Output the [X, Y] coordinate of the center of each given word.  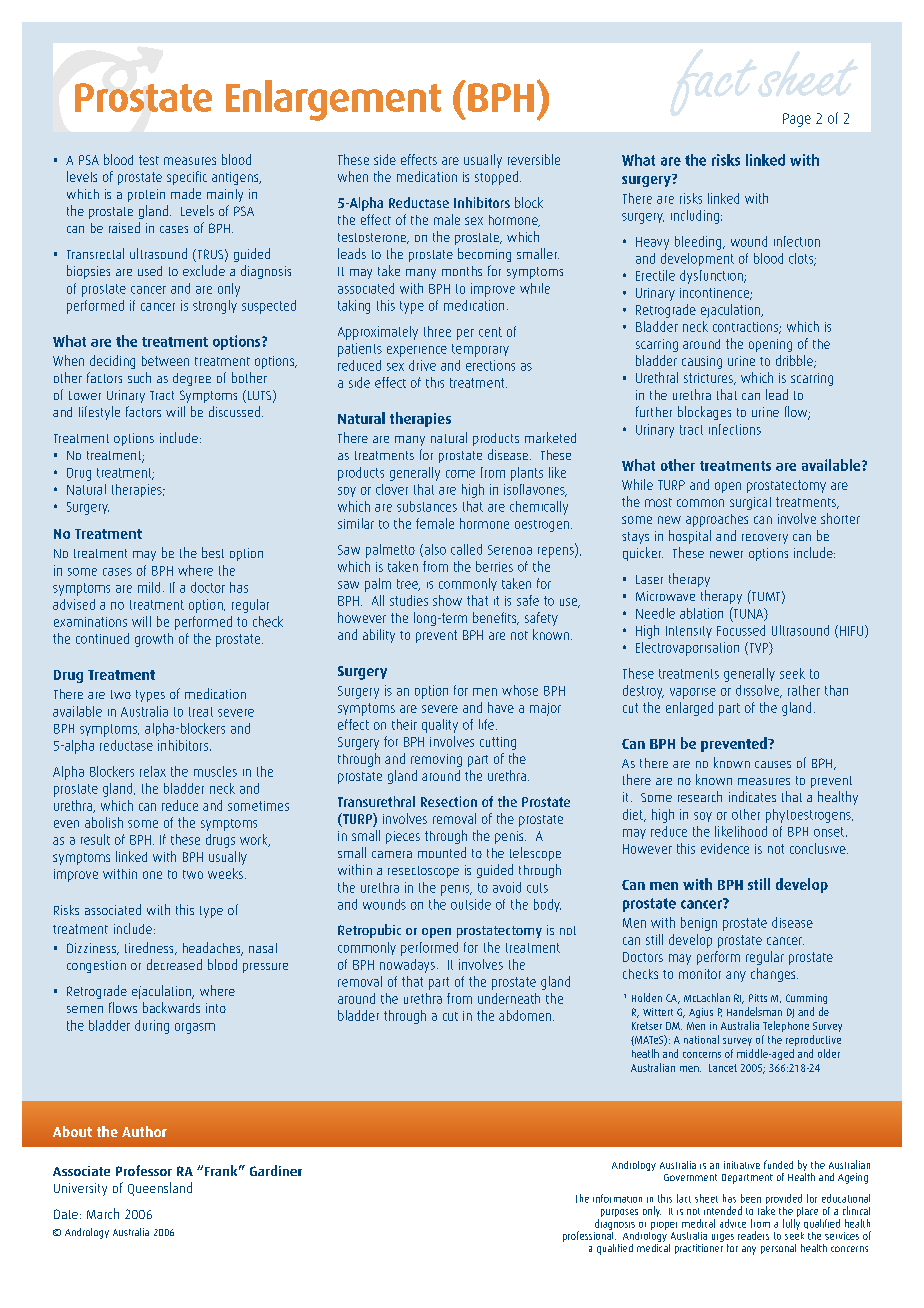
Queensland [160, 1189]
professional [589, 1237]
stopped [496, 178]
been [751, 1198]
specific [187, 178]
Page [797, 120]
